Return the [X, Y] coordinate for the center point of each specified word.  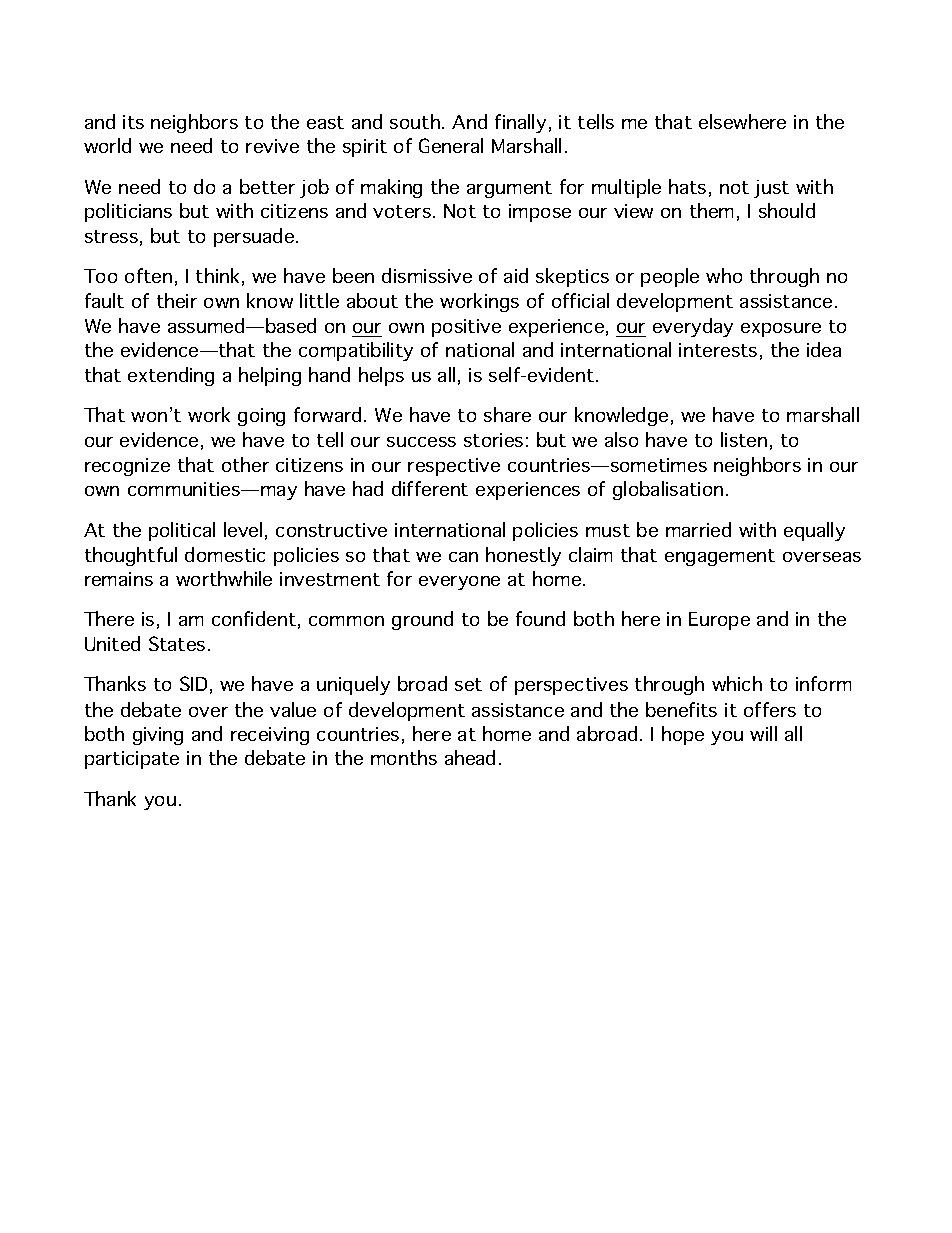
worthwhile [224, 578]
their [177, 300]
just [771, 189]
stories [493, 440]
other [245, 464]
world [107, 145]
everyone [459, 583]
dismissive [427, 275]
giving [158, 736]
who [724, 275]
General [451, 145]
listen [744, 439]
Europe [719, 621]
